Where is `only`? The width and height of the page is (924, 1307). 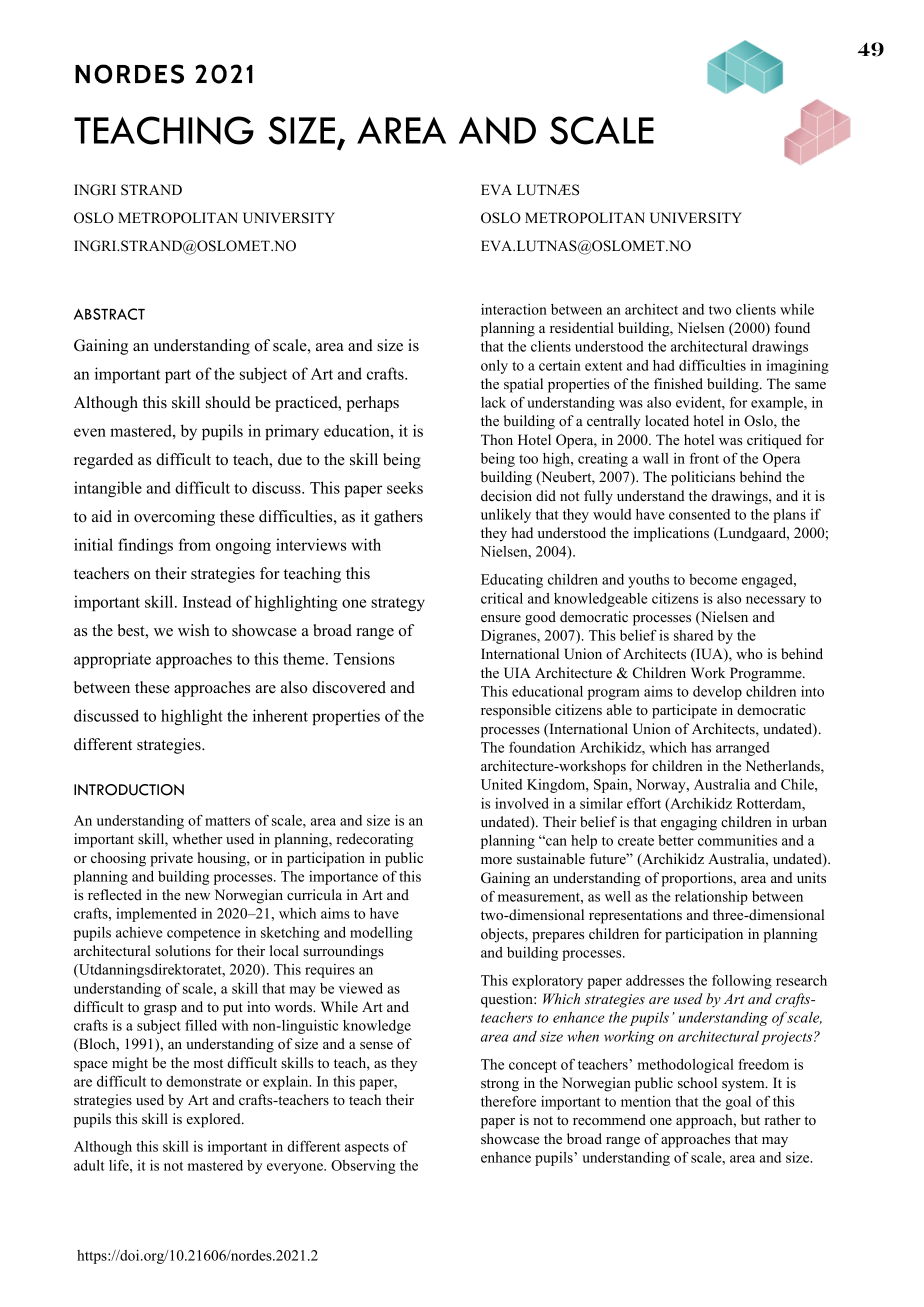 only is located at coordinates (494, 367).
